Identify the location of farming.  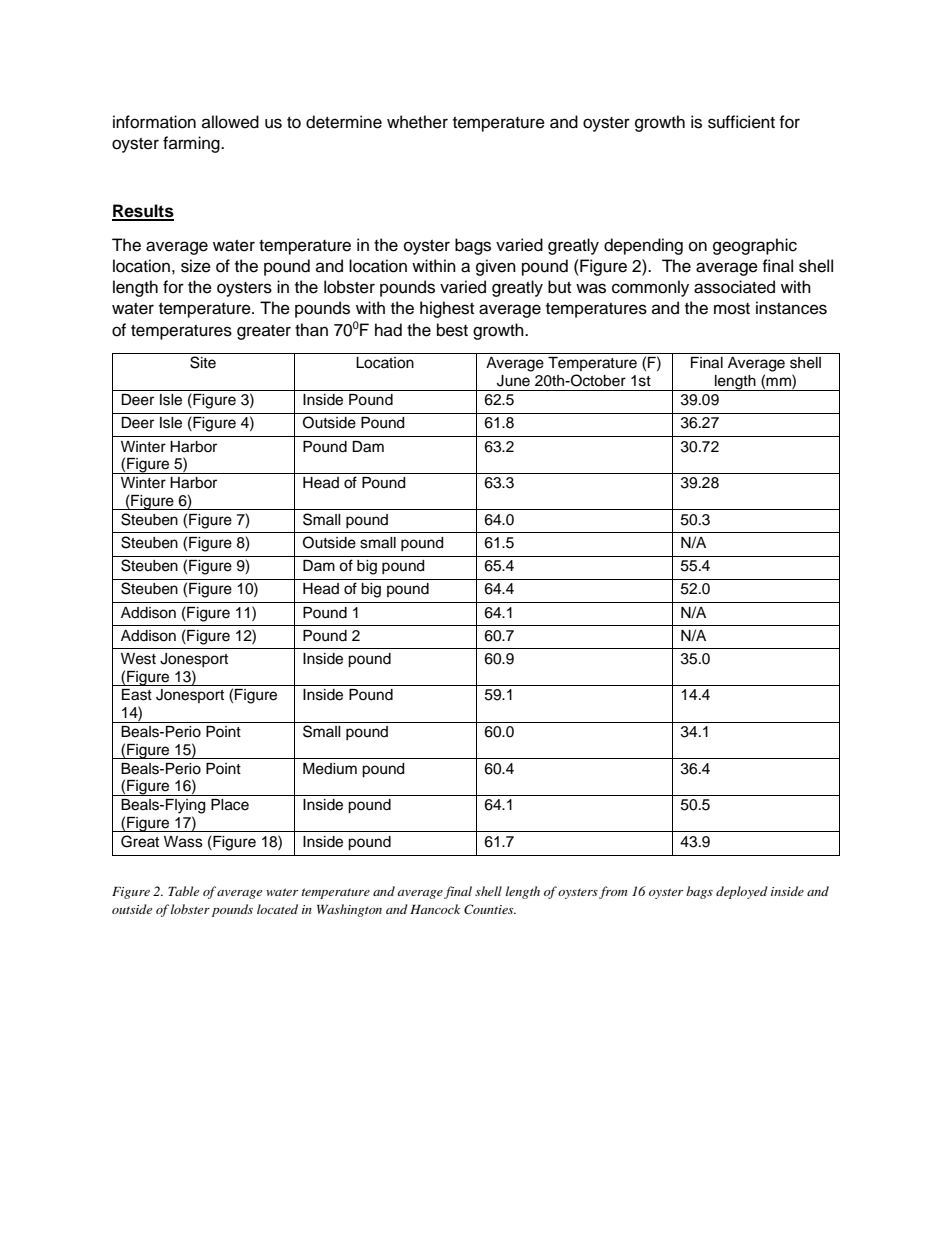
(192, 144).
